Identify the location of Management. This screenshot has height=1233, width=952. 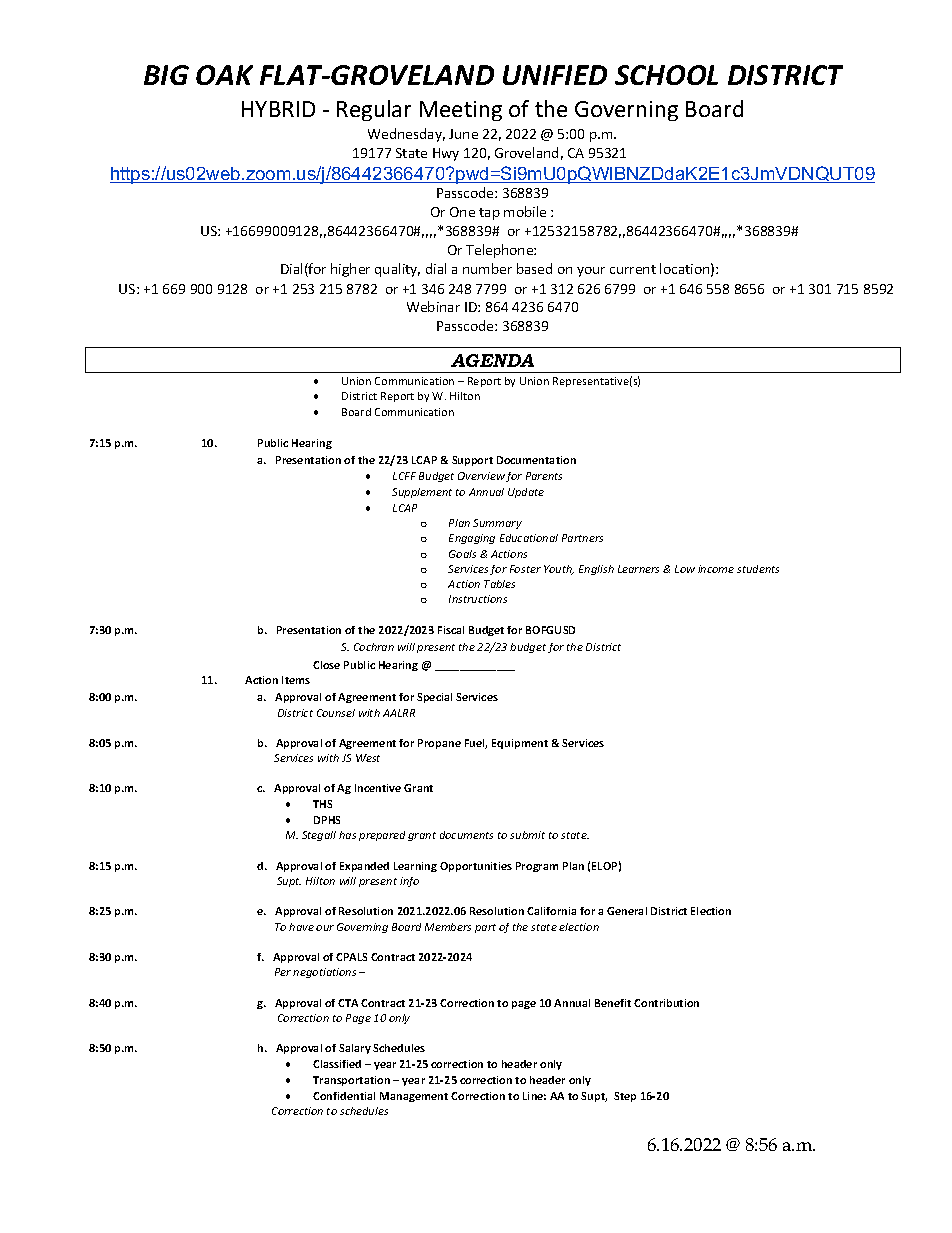
(414, 1097).
